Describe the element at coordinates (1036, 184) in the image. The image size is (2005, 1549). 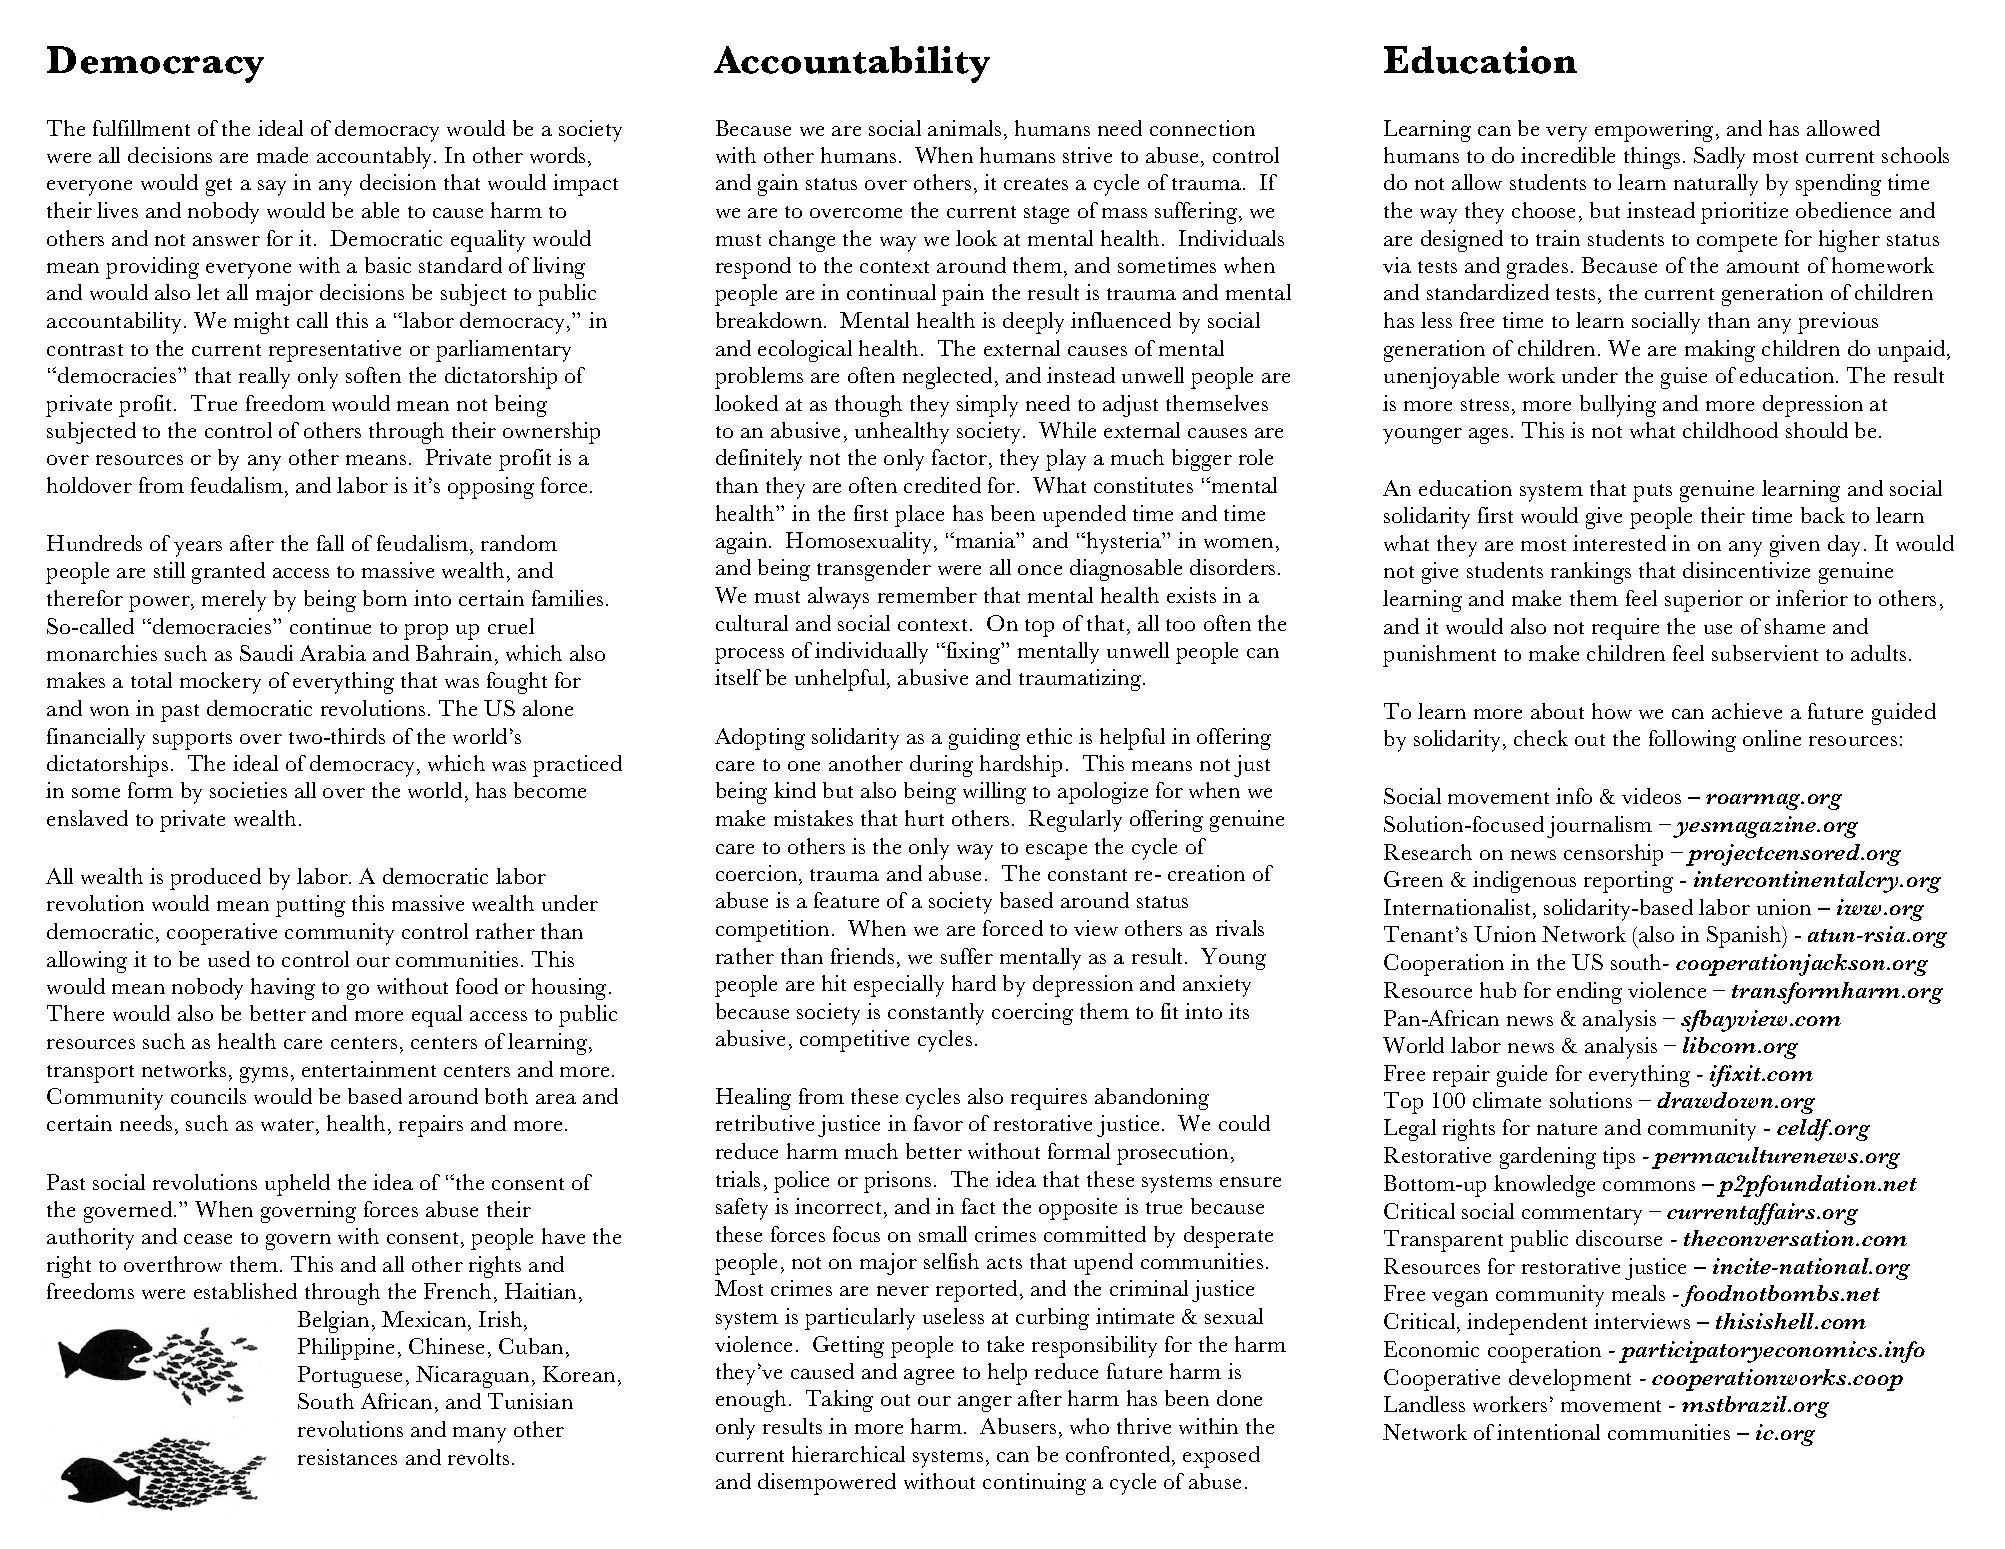
I see `creates` at that location.
